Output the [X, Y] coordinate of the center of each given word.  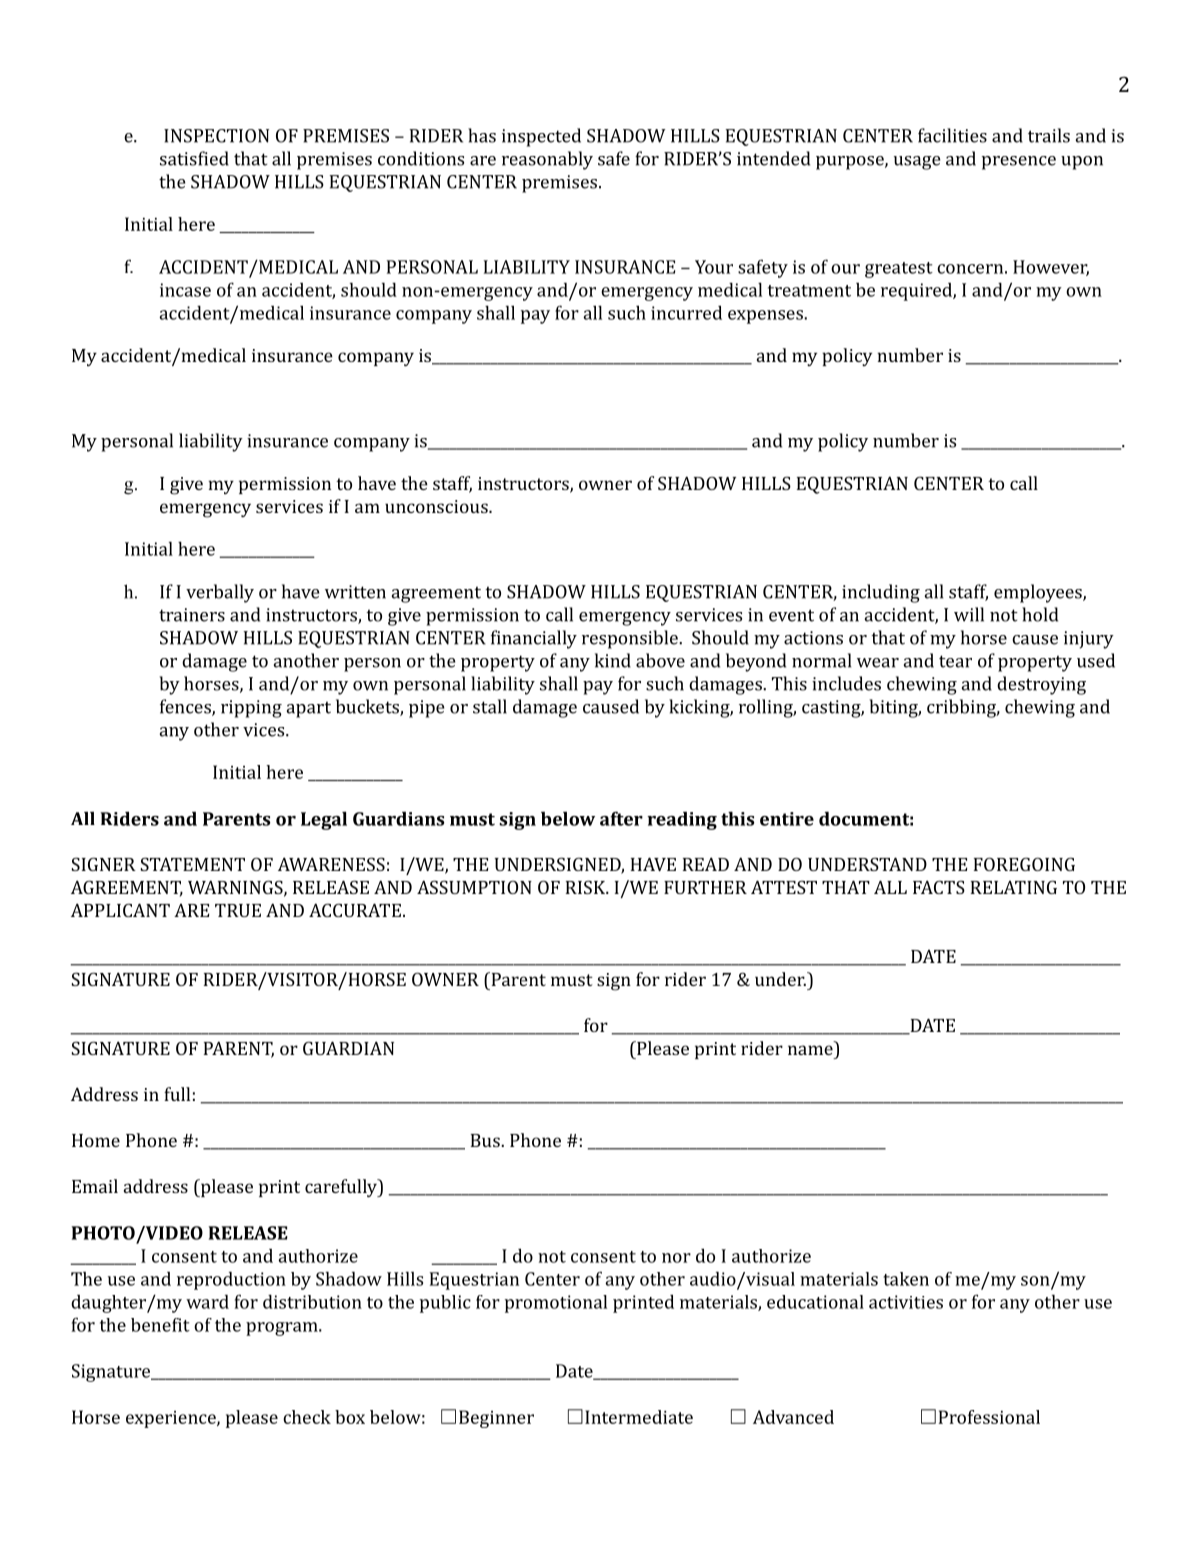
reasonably [547, 160]
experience [172, 1419]
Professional [989, 1417]
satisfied [194, 158]
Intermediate [639, 1417]
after [621, 818]
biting [894, 708]
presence [1019, 163]
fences [186, 707]
